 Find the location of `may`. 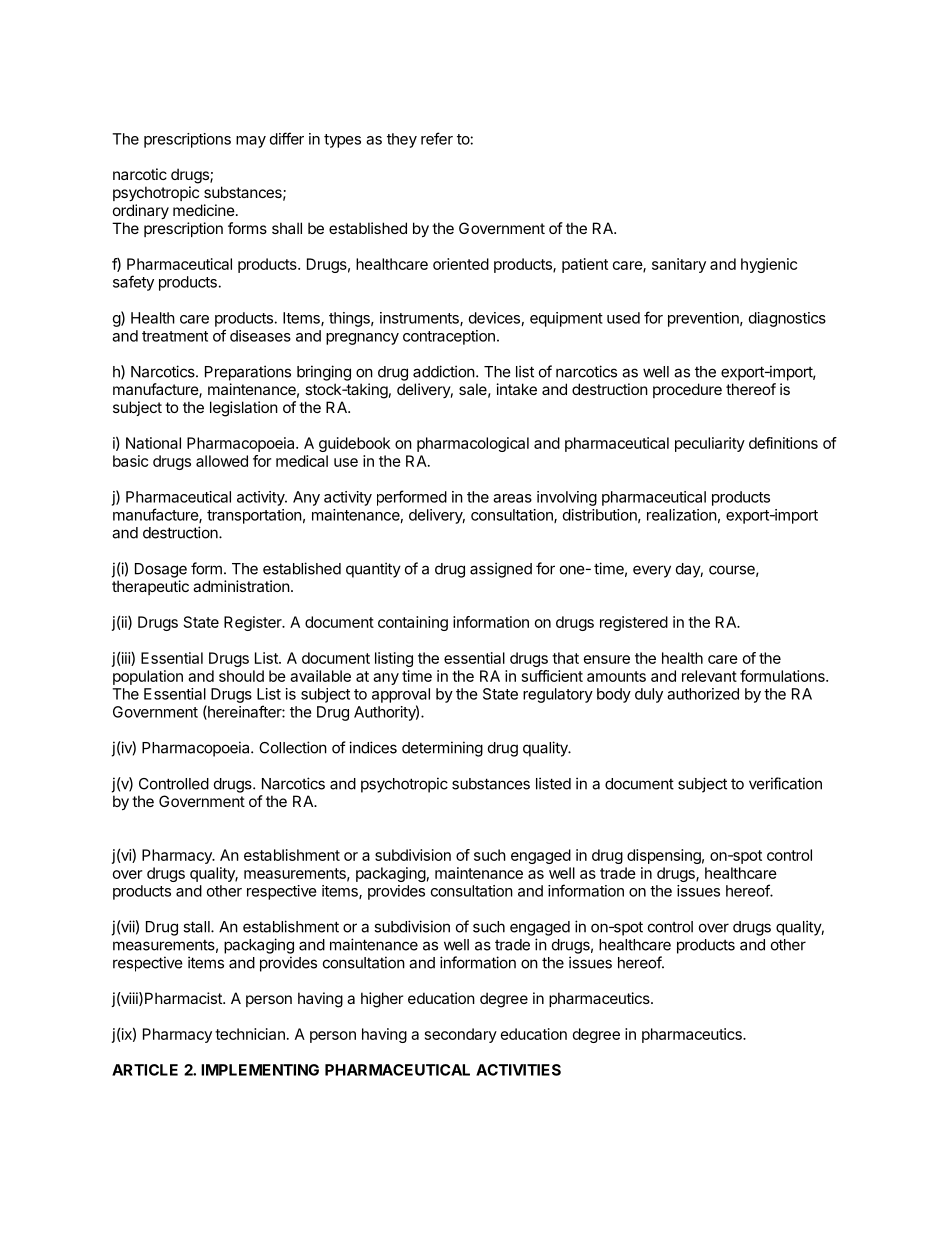

may is located at coordinates (251, 142).
